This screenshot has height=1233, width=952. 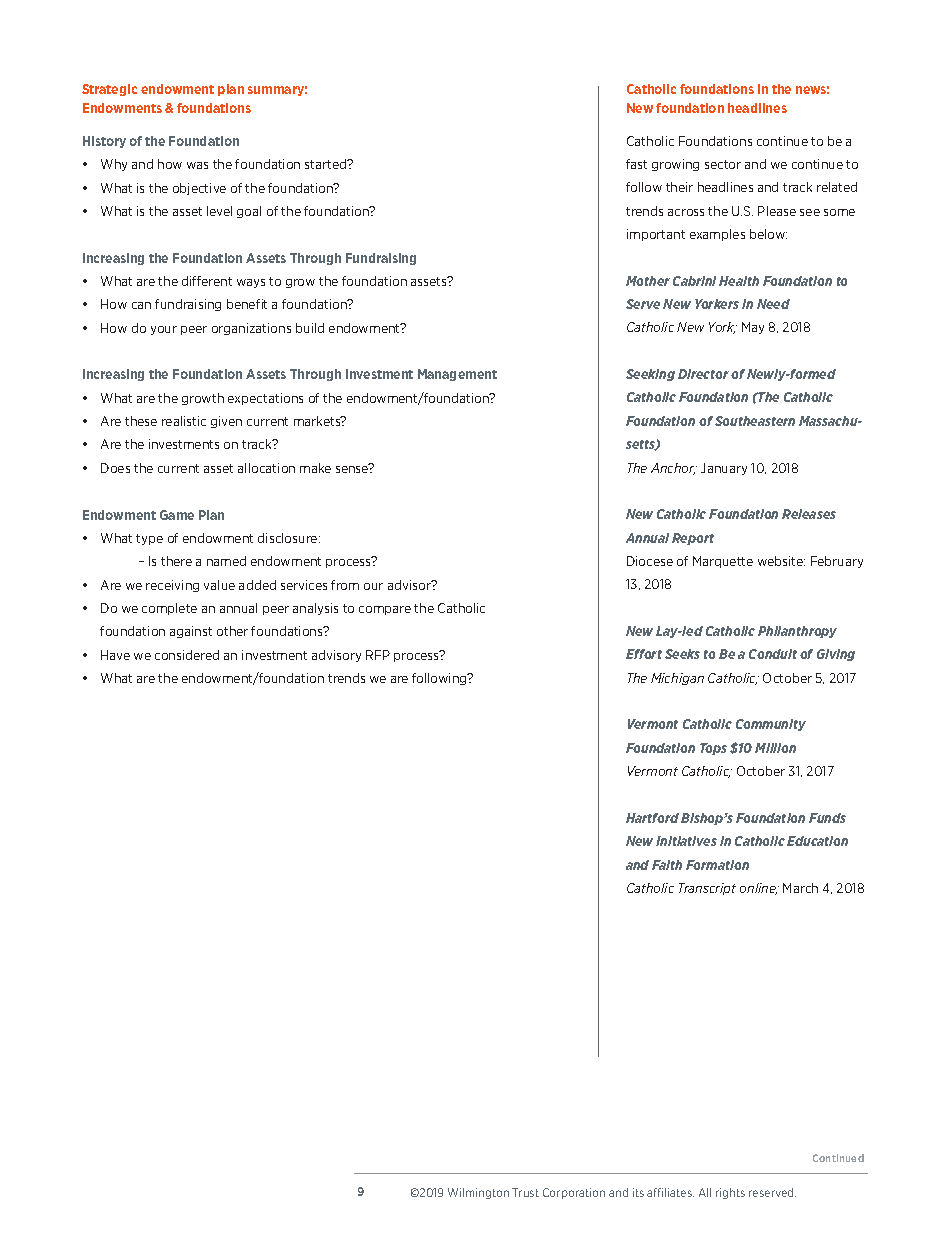 What do you see at coordinates (686, 841) in the screenshot?
I see `Initiatives` at bounding box center [686, 841].
